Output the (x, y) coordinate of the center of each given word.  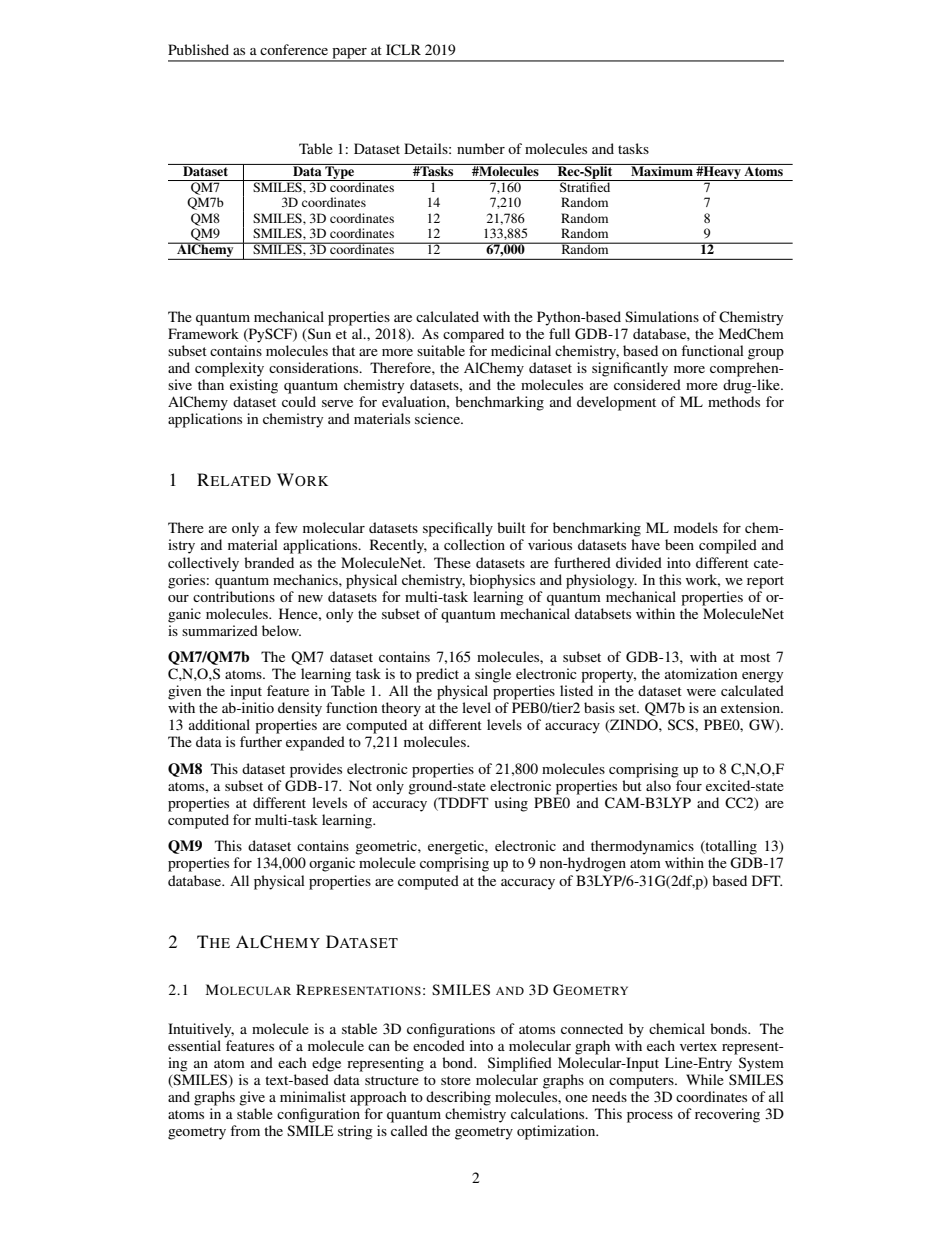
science (438, 418)
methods (734, 401)
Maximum (662, 170)
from (245, 1130)
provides (316, 770)
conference (294, 49)
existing (254, 386)
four (689, 785)
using (511, 804)
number (481, 148)
